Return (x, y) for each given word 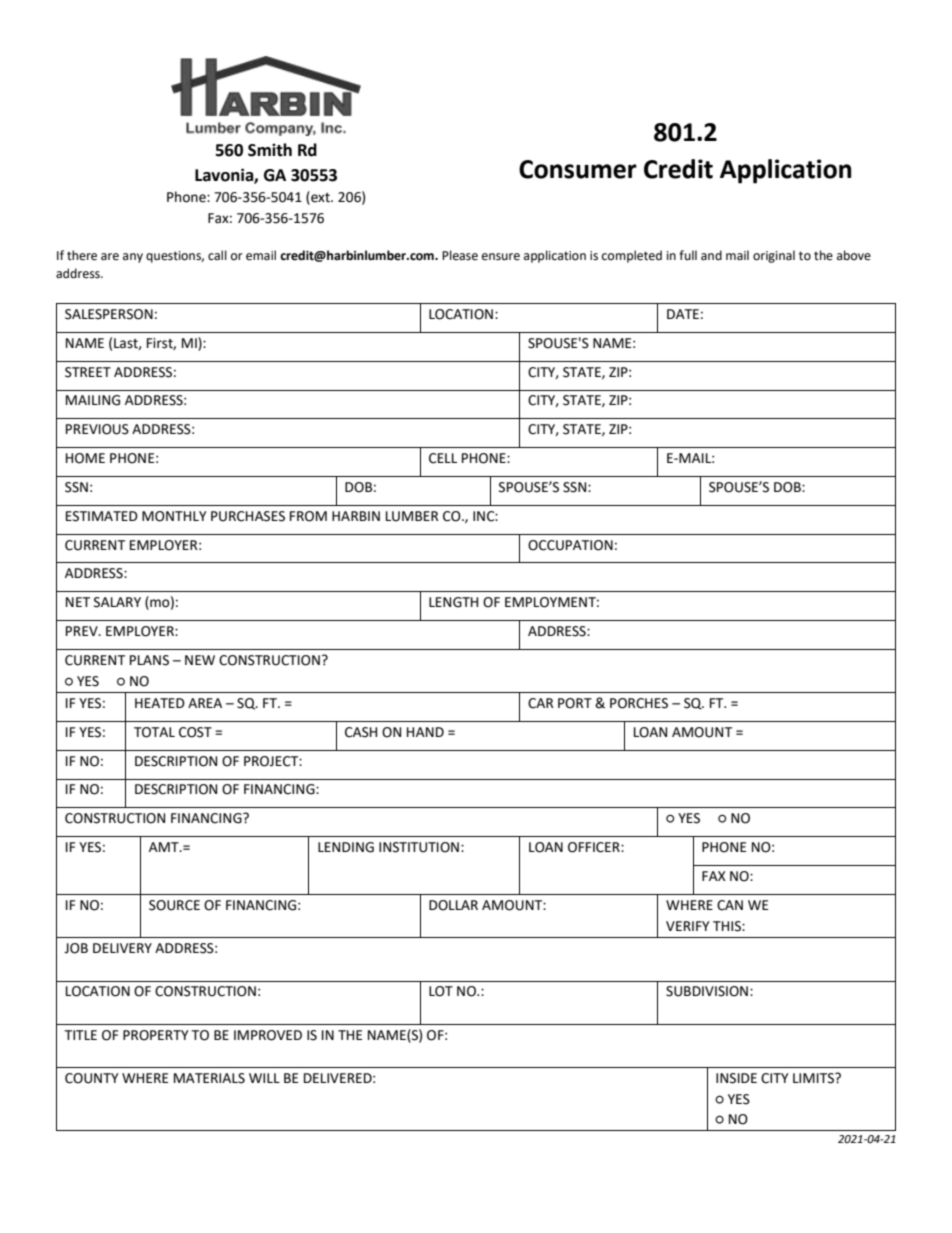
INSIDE (736, 1078)
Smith (270, 150)
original (774, 256)
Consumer (578, 169)
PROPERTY (156, 1035)
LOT (441, 991)
